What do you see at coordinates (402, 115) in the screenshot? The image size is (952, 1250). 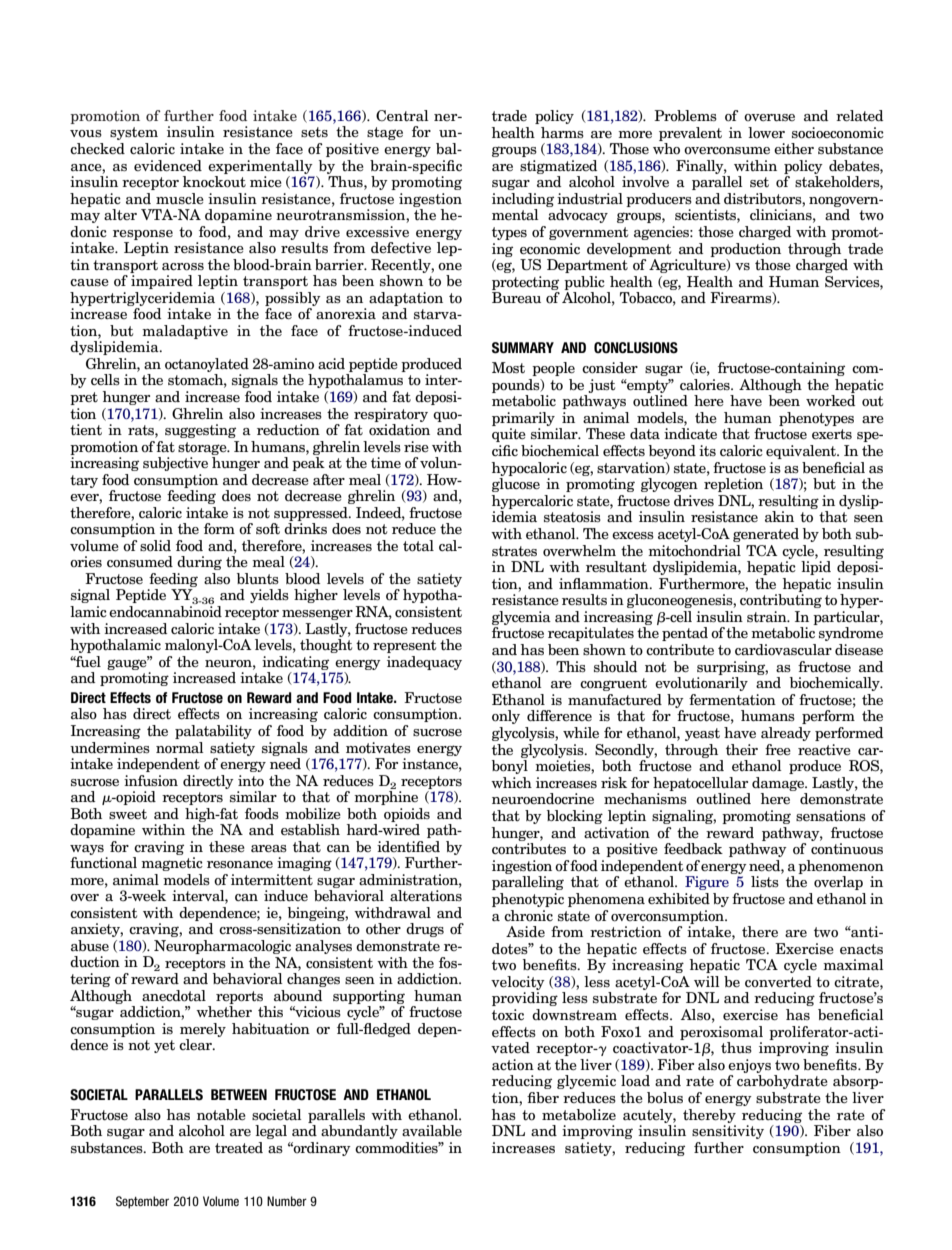 I see `Central` at bounding box center [402, 115].
